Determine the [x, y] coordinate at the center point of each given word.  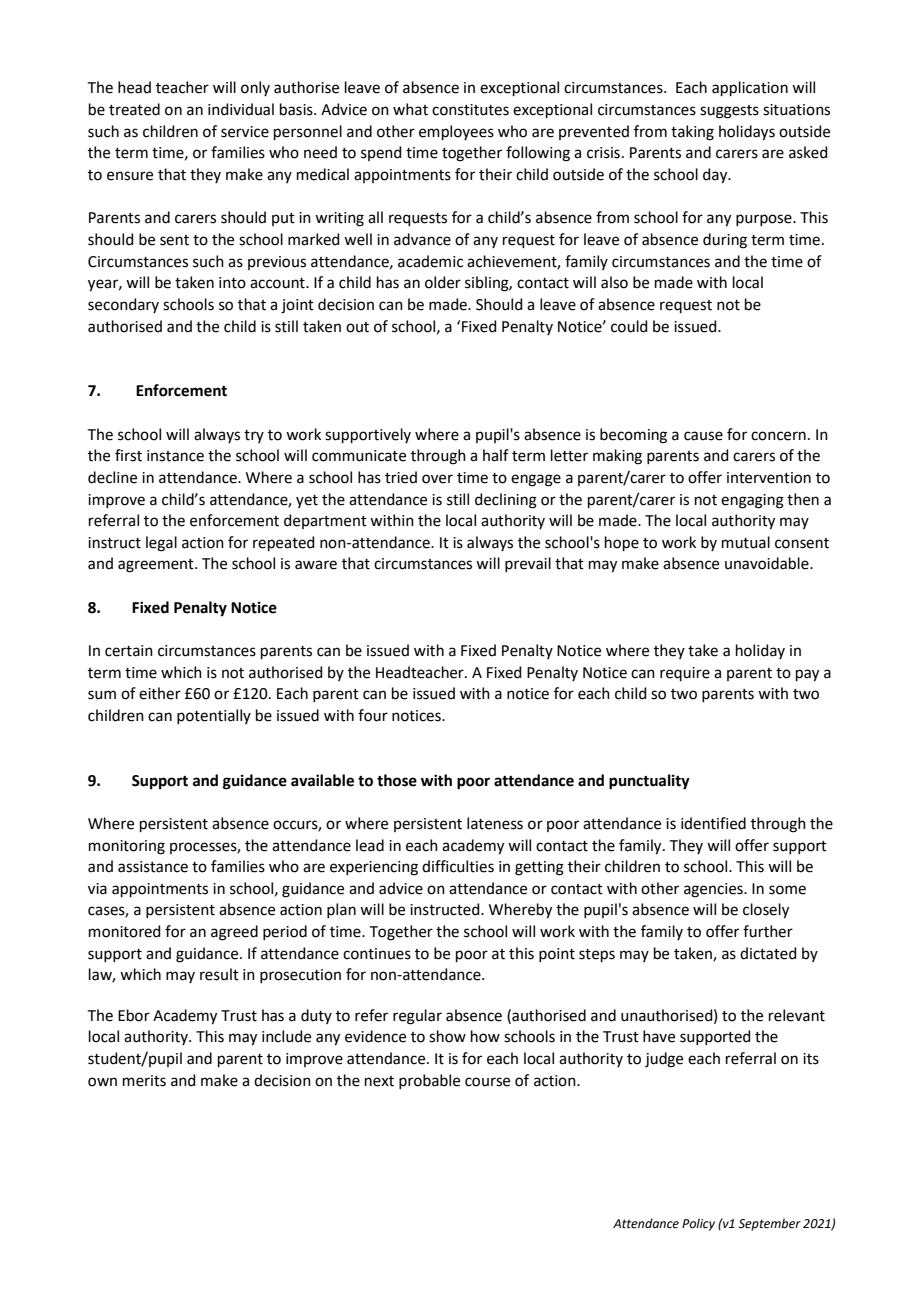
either [160, 693]
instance [175, 456]
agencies [714, 890]
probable [429, 1081]
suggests [729, 112]
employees [456, 132]
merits [144, 1081]
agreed [234, 933]
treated [134, 109]
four [373, 715]
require [685, 674]
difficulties [458, 866]
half [496, 455]
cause [703, 436]
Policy [698, 1224]
